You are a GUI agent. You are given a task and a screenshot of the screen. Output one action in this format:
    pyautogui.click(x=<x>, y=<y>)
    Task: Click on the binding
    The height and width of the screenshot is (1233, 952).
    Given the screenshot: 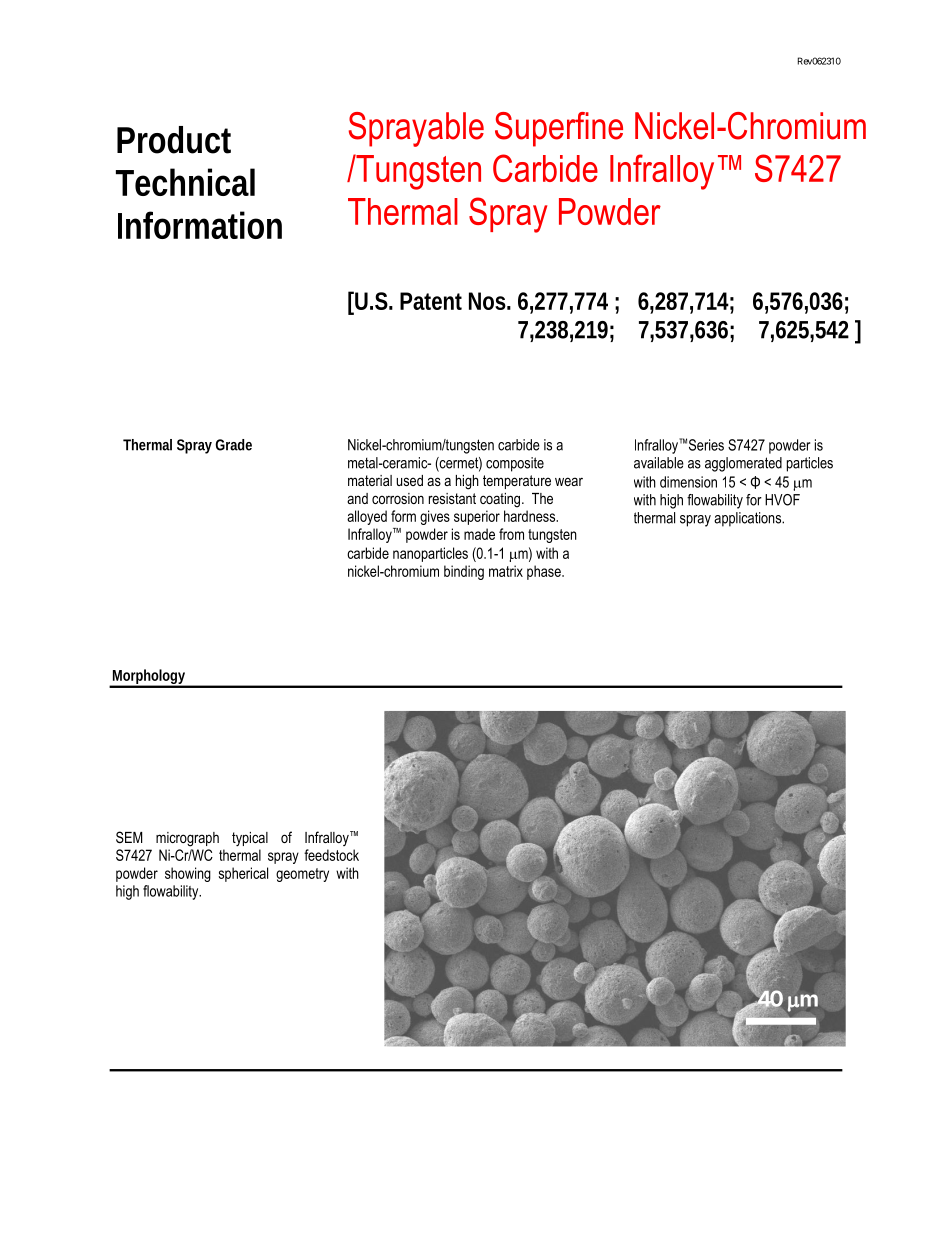 What is the action you would take?
    pyautogui.click(x=464, y=572)
